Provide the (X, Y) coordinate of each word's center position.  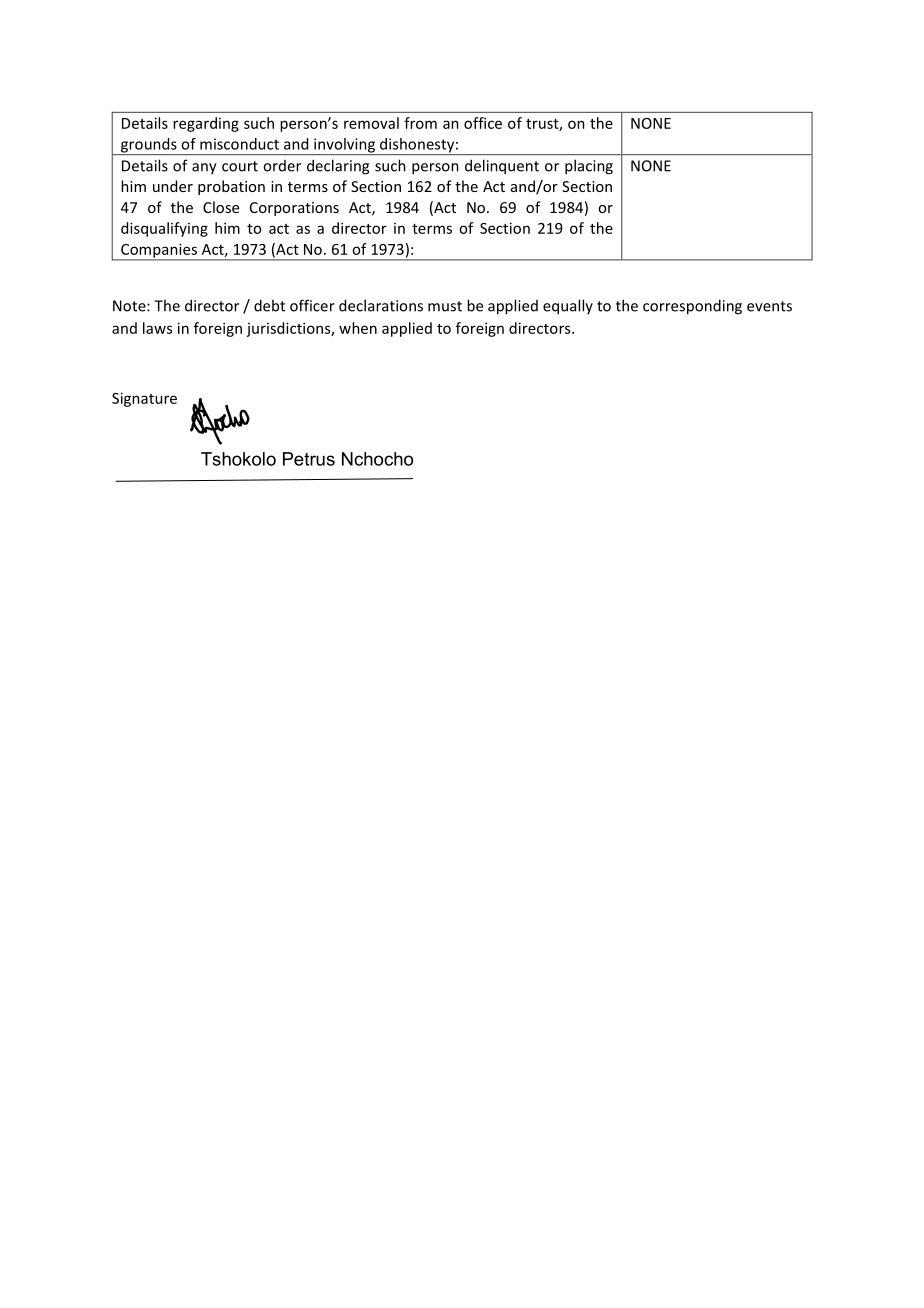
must (445, 306)
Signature (144, 399)
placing (589, 167)
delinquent (502, 167)
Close (221, 207)
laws (157, 328)
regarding (206, 124)
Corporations (294, 209)
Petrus (309, 459)
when (358, 328)
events (769, 306)
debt (269, 305)
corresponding (692, 307)
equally (568, 307)
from (420, 123)
